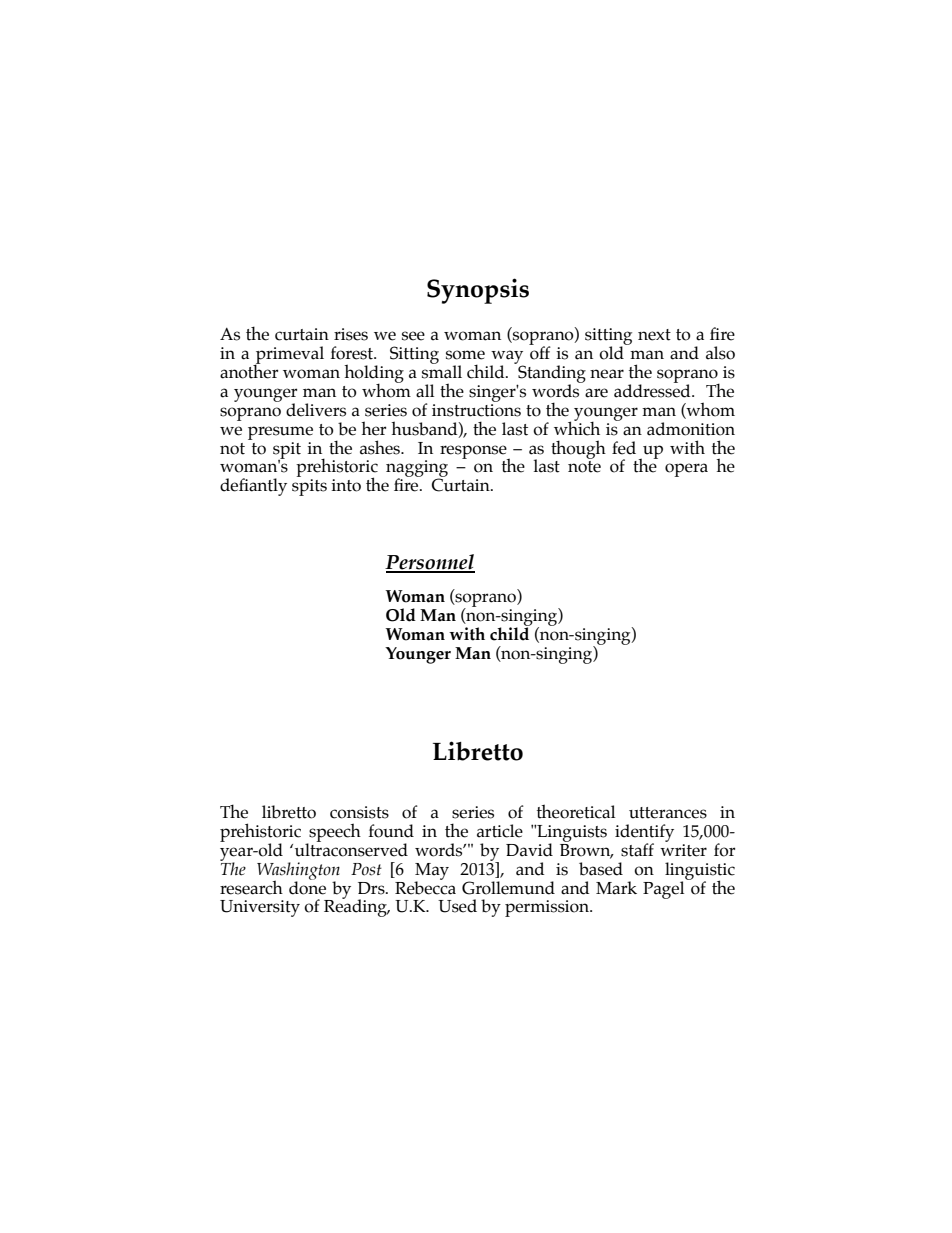  Describe the element at coordinates (654, 335) in the screenshot. I see `next` at that location.
